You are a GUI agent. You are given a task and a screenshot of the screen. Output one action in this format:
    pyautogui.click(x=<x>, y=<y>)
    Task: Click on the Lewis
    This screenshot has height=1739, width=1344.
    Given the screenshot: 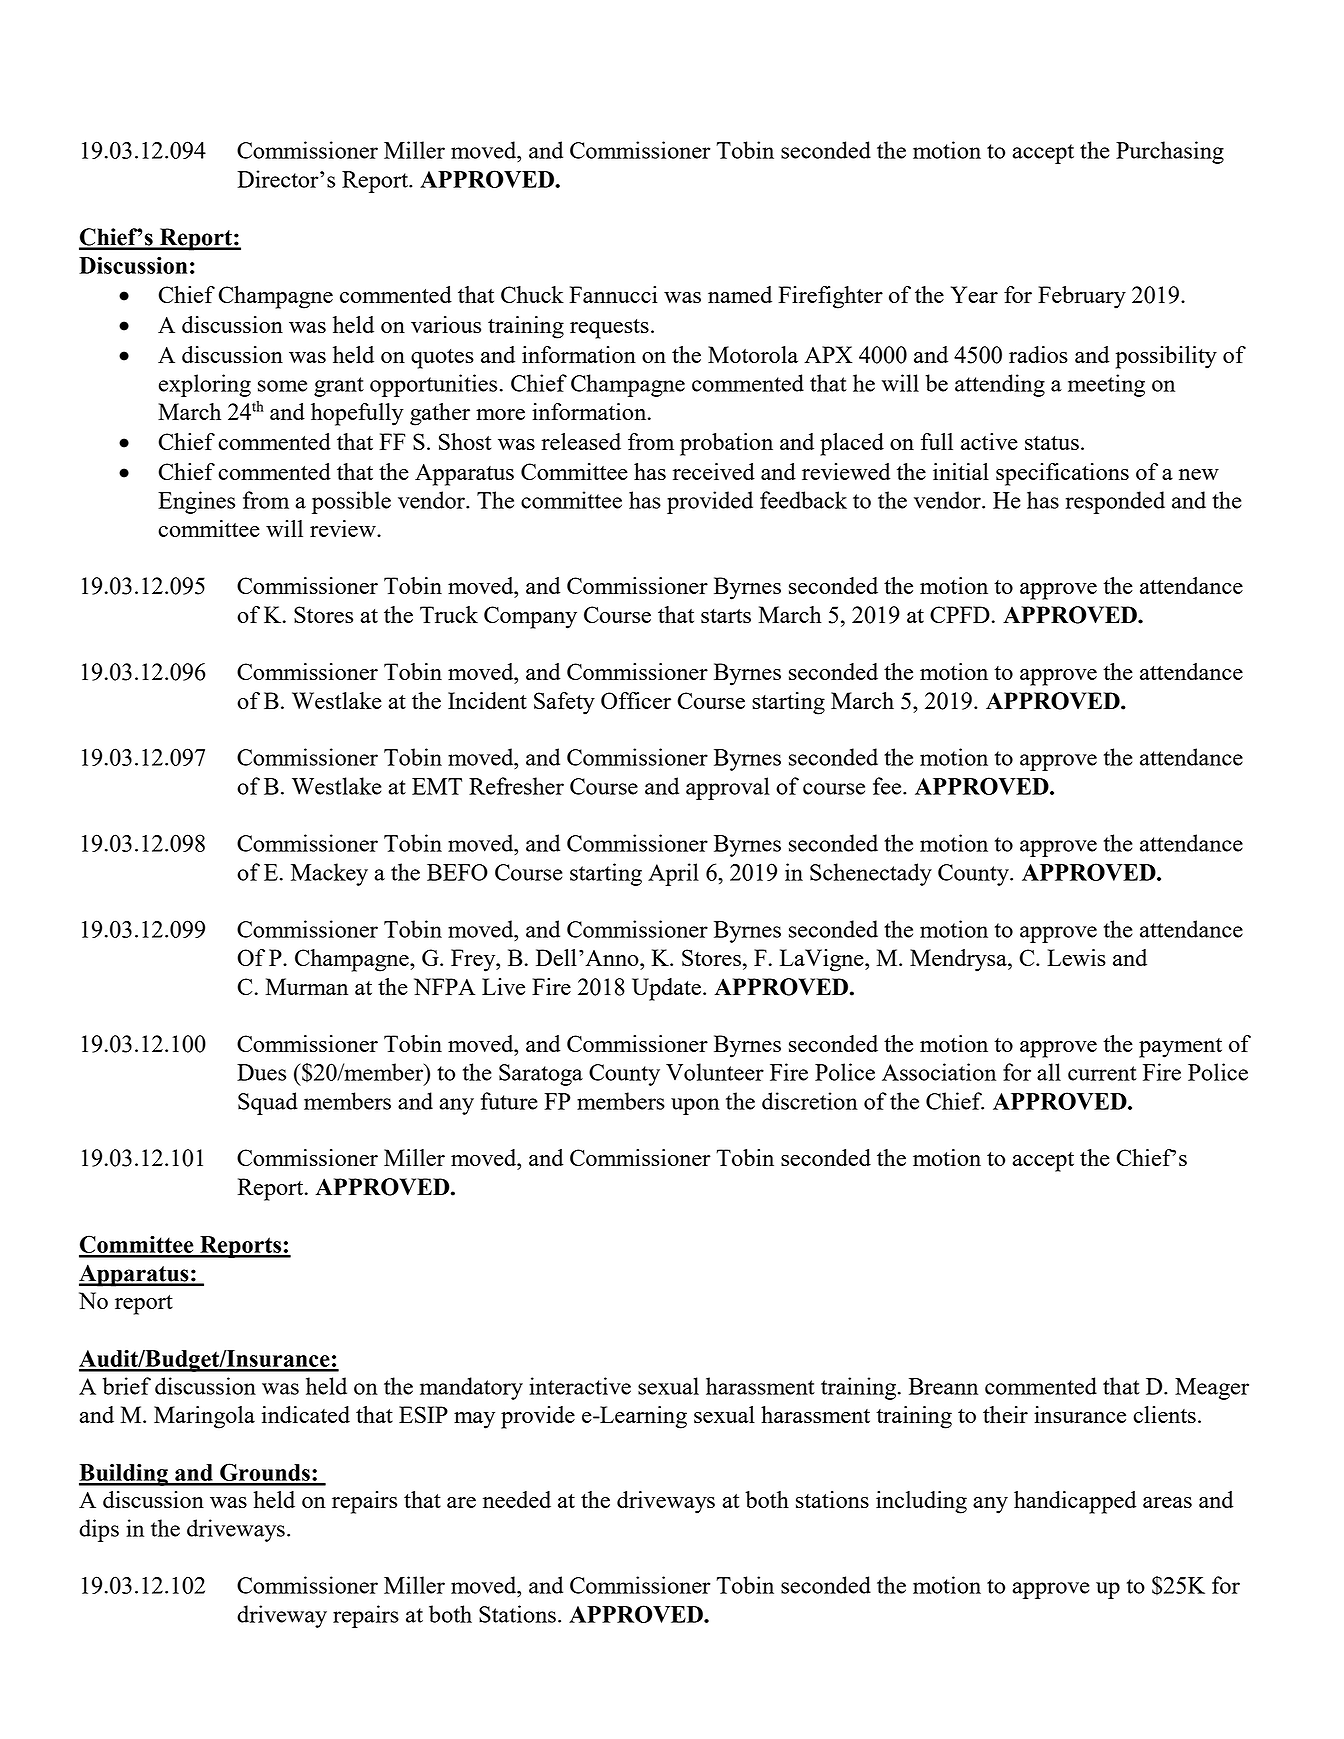 What is the action you would take?
    pyautogui.click(x=1076, y=957)
